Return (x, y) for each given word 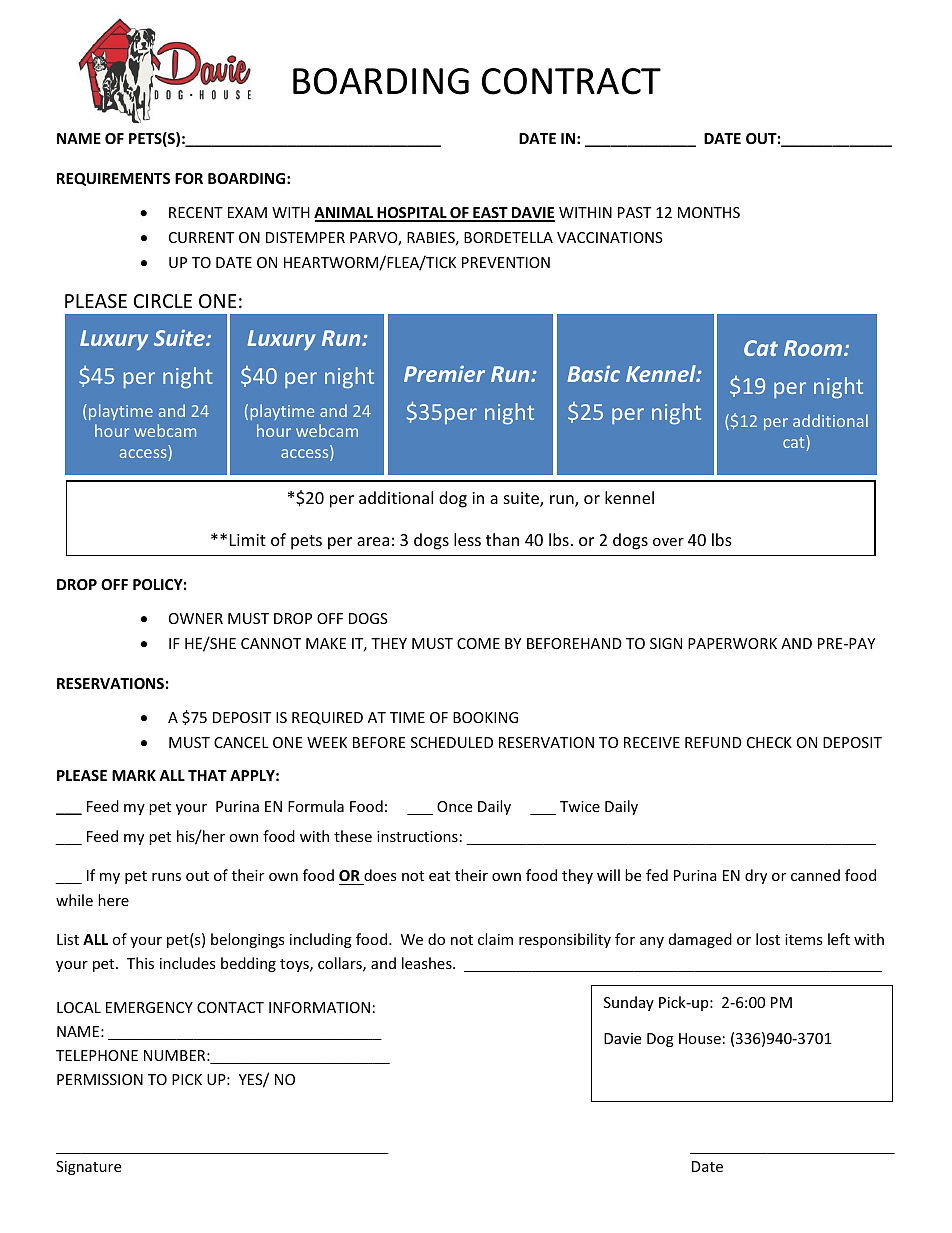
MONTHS (709, 212)
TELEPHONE (97, 1055)
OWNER (196, 618)
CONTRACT (571, 81)
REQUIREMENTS (113, 179)
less (467, 539)
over (668, 542)
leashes (428, 963)
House (700, 1038)
